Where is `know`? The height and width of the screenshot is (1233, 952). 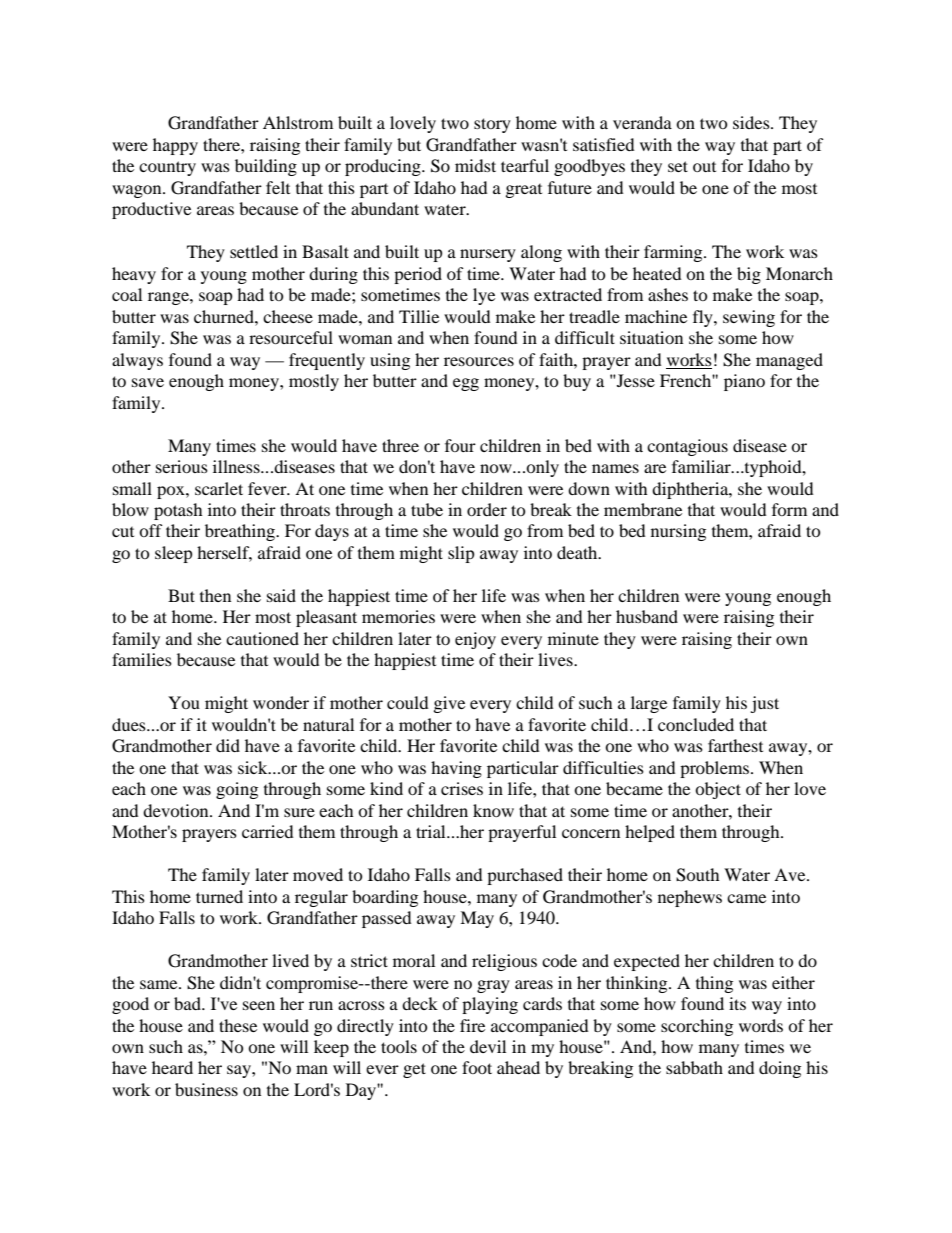
know is located at coordinates (493, 810).
